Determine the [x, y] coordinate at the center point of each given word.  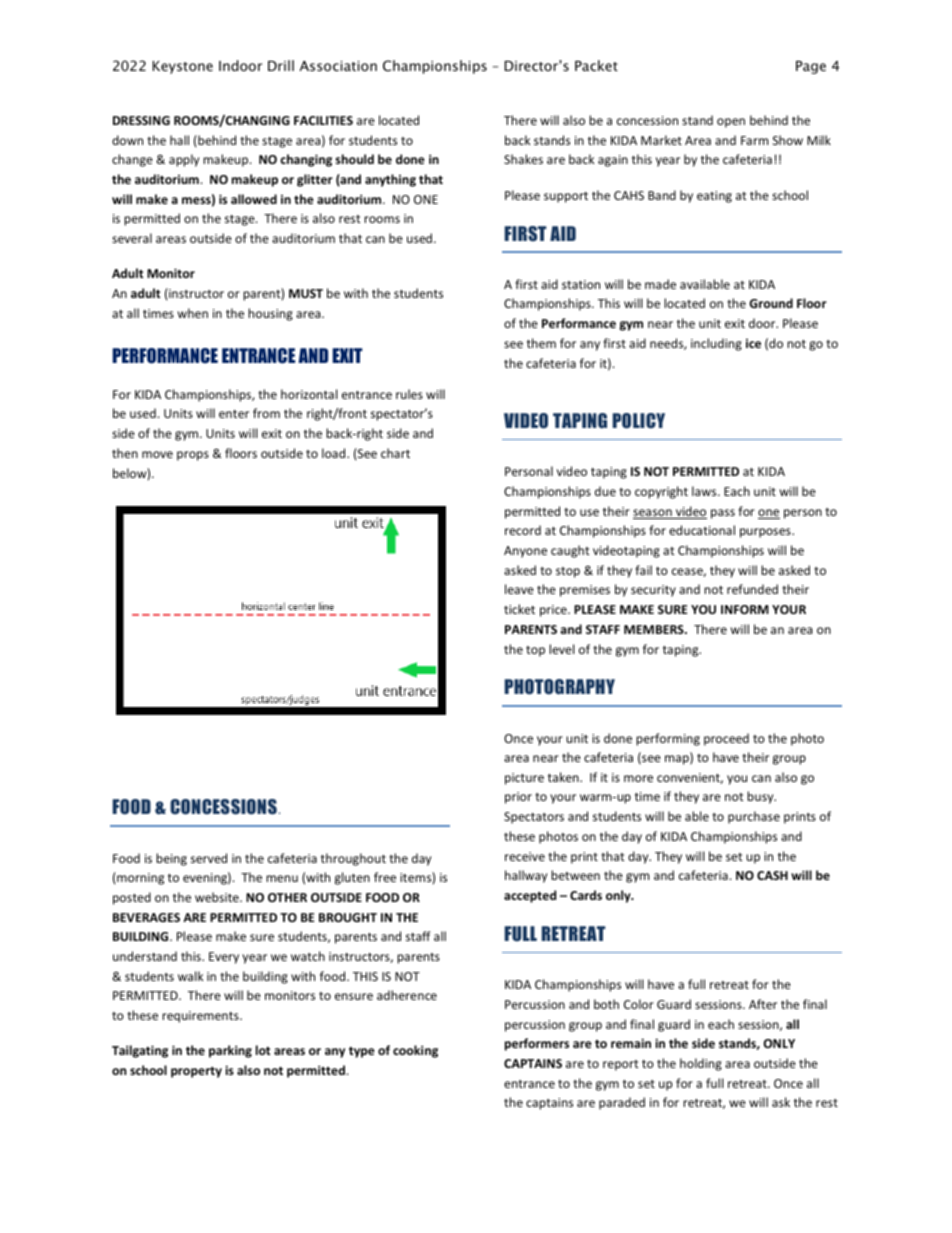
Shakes [523, 159]
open [731, 123]
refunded [752, 589]
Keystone [183, 67]
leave [519, 589]
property [196, 1072]
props [193, 456]
